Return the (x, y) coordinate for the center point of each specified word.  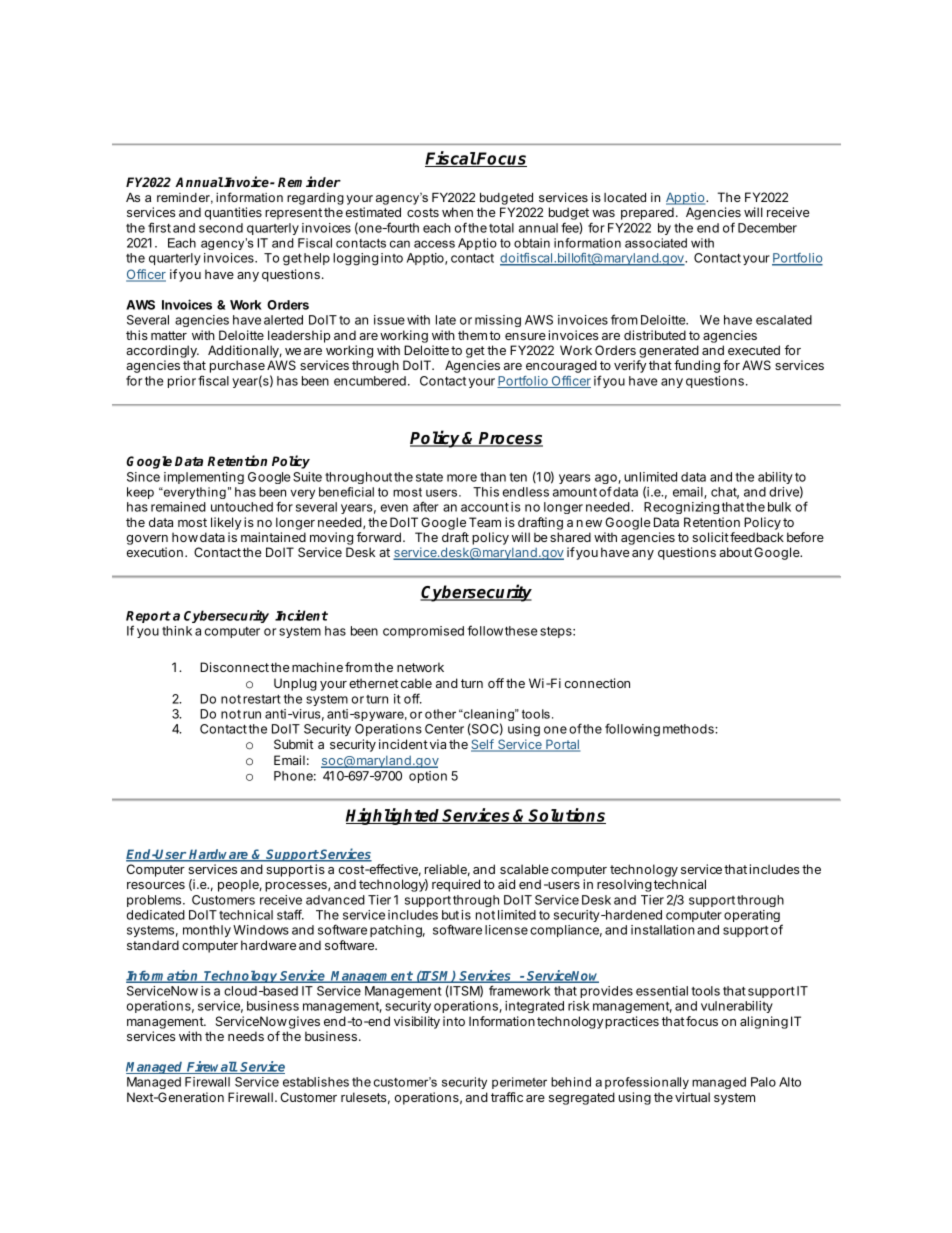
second (221, 228)
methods (689, 729)
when (457, 212)
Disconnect (234, 667)
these (521, 631)
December (767, 228)
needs (246, 1036)
